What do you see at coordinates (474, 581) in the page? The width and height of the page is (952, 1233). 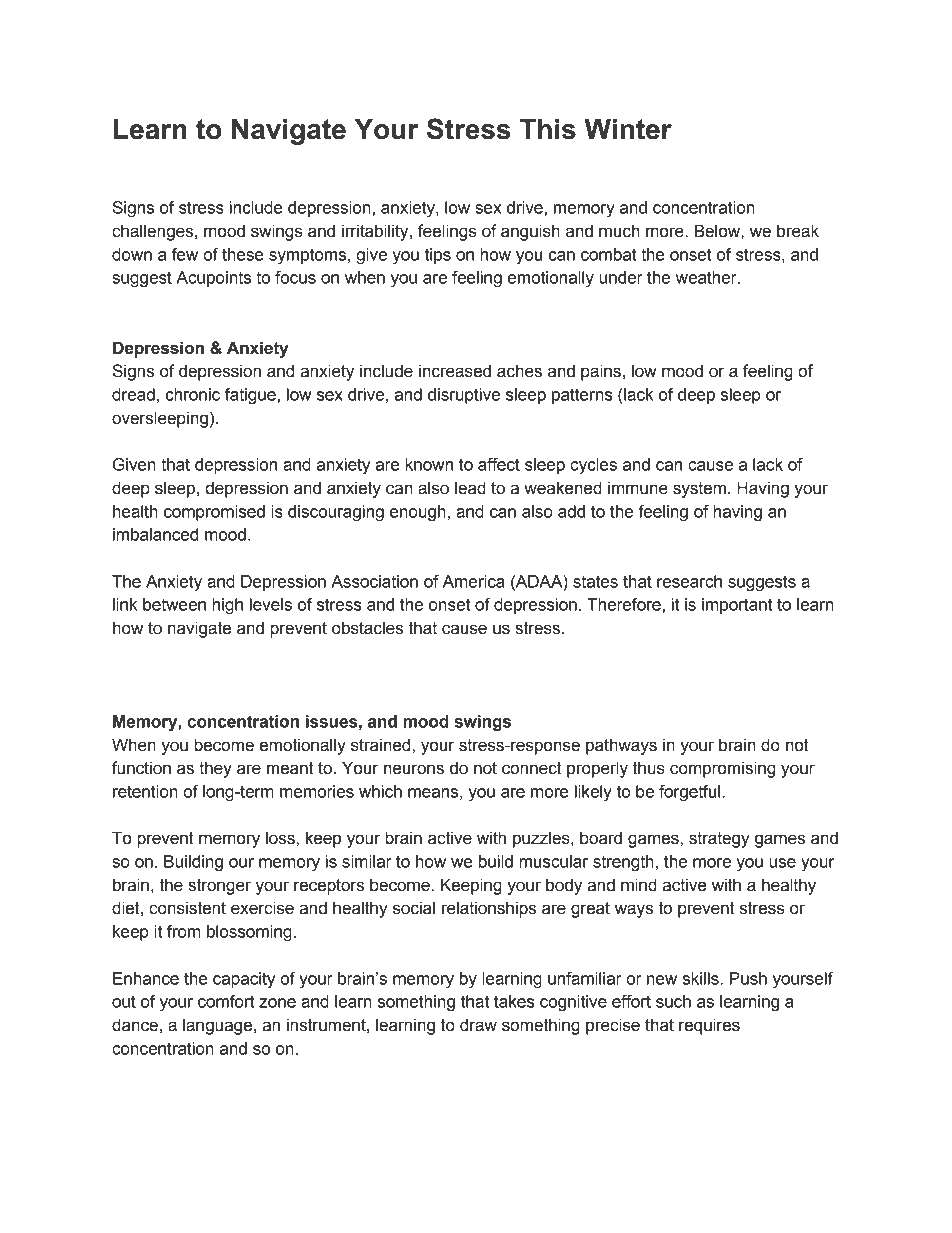 I see `America` at bounding box center [474, 581].
